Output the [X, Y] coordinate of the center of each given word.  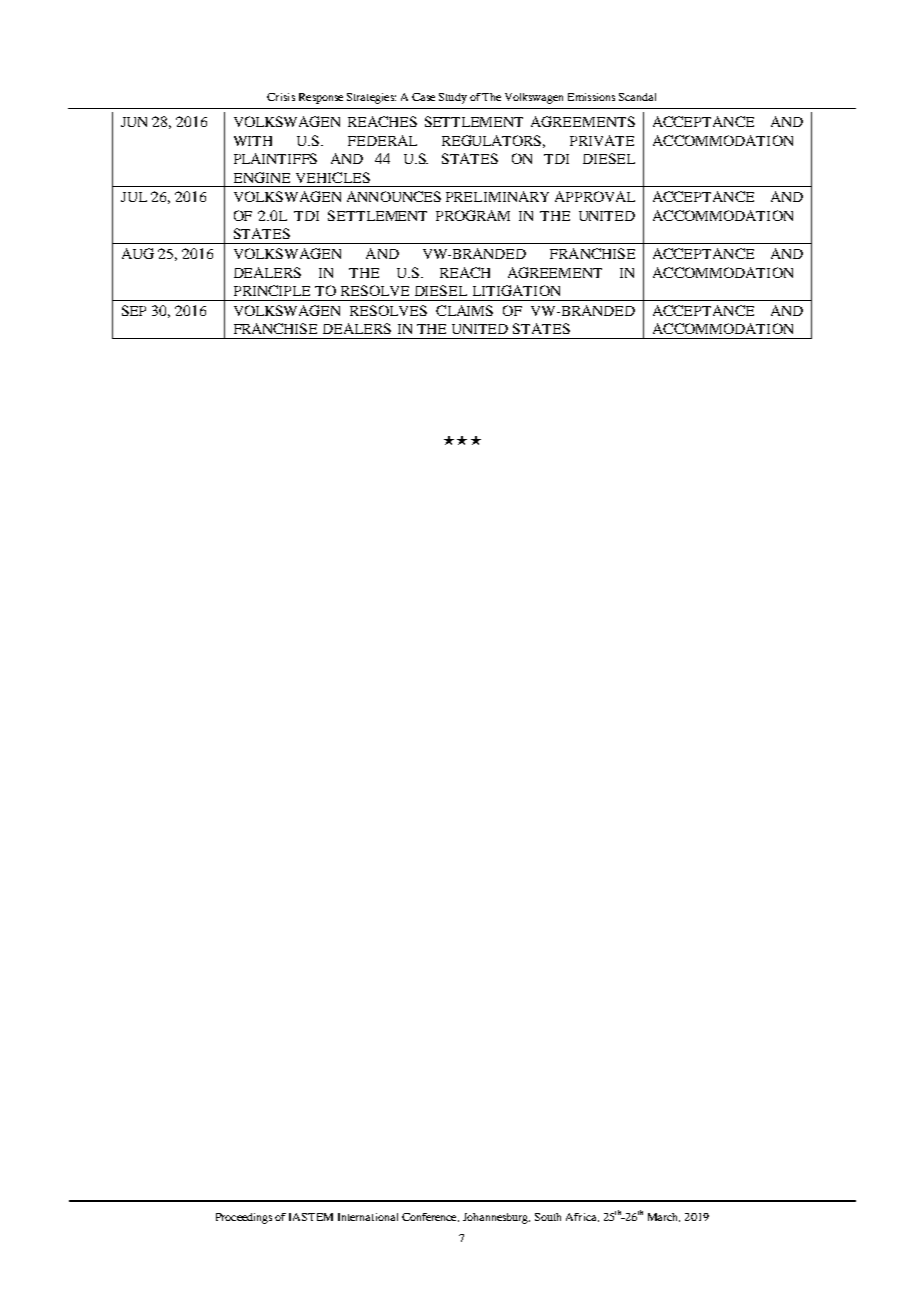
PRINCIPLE [272, 290]
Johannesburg [496, 1218]
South [548, 1217]
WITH [253, 141]
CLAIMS [464, 310]
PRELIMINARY [497, 196]
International [368, 1217]
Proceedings [244, 1218]
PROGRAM [473, 215]
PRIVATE [602, 140]
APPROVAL [595, 196]
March [664, 1217]
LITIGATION [516, 290]
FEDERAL [382, 140]
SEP [134, 310]
